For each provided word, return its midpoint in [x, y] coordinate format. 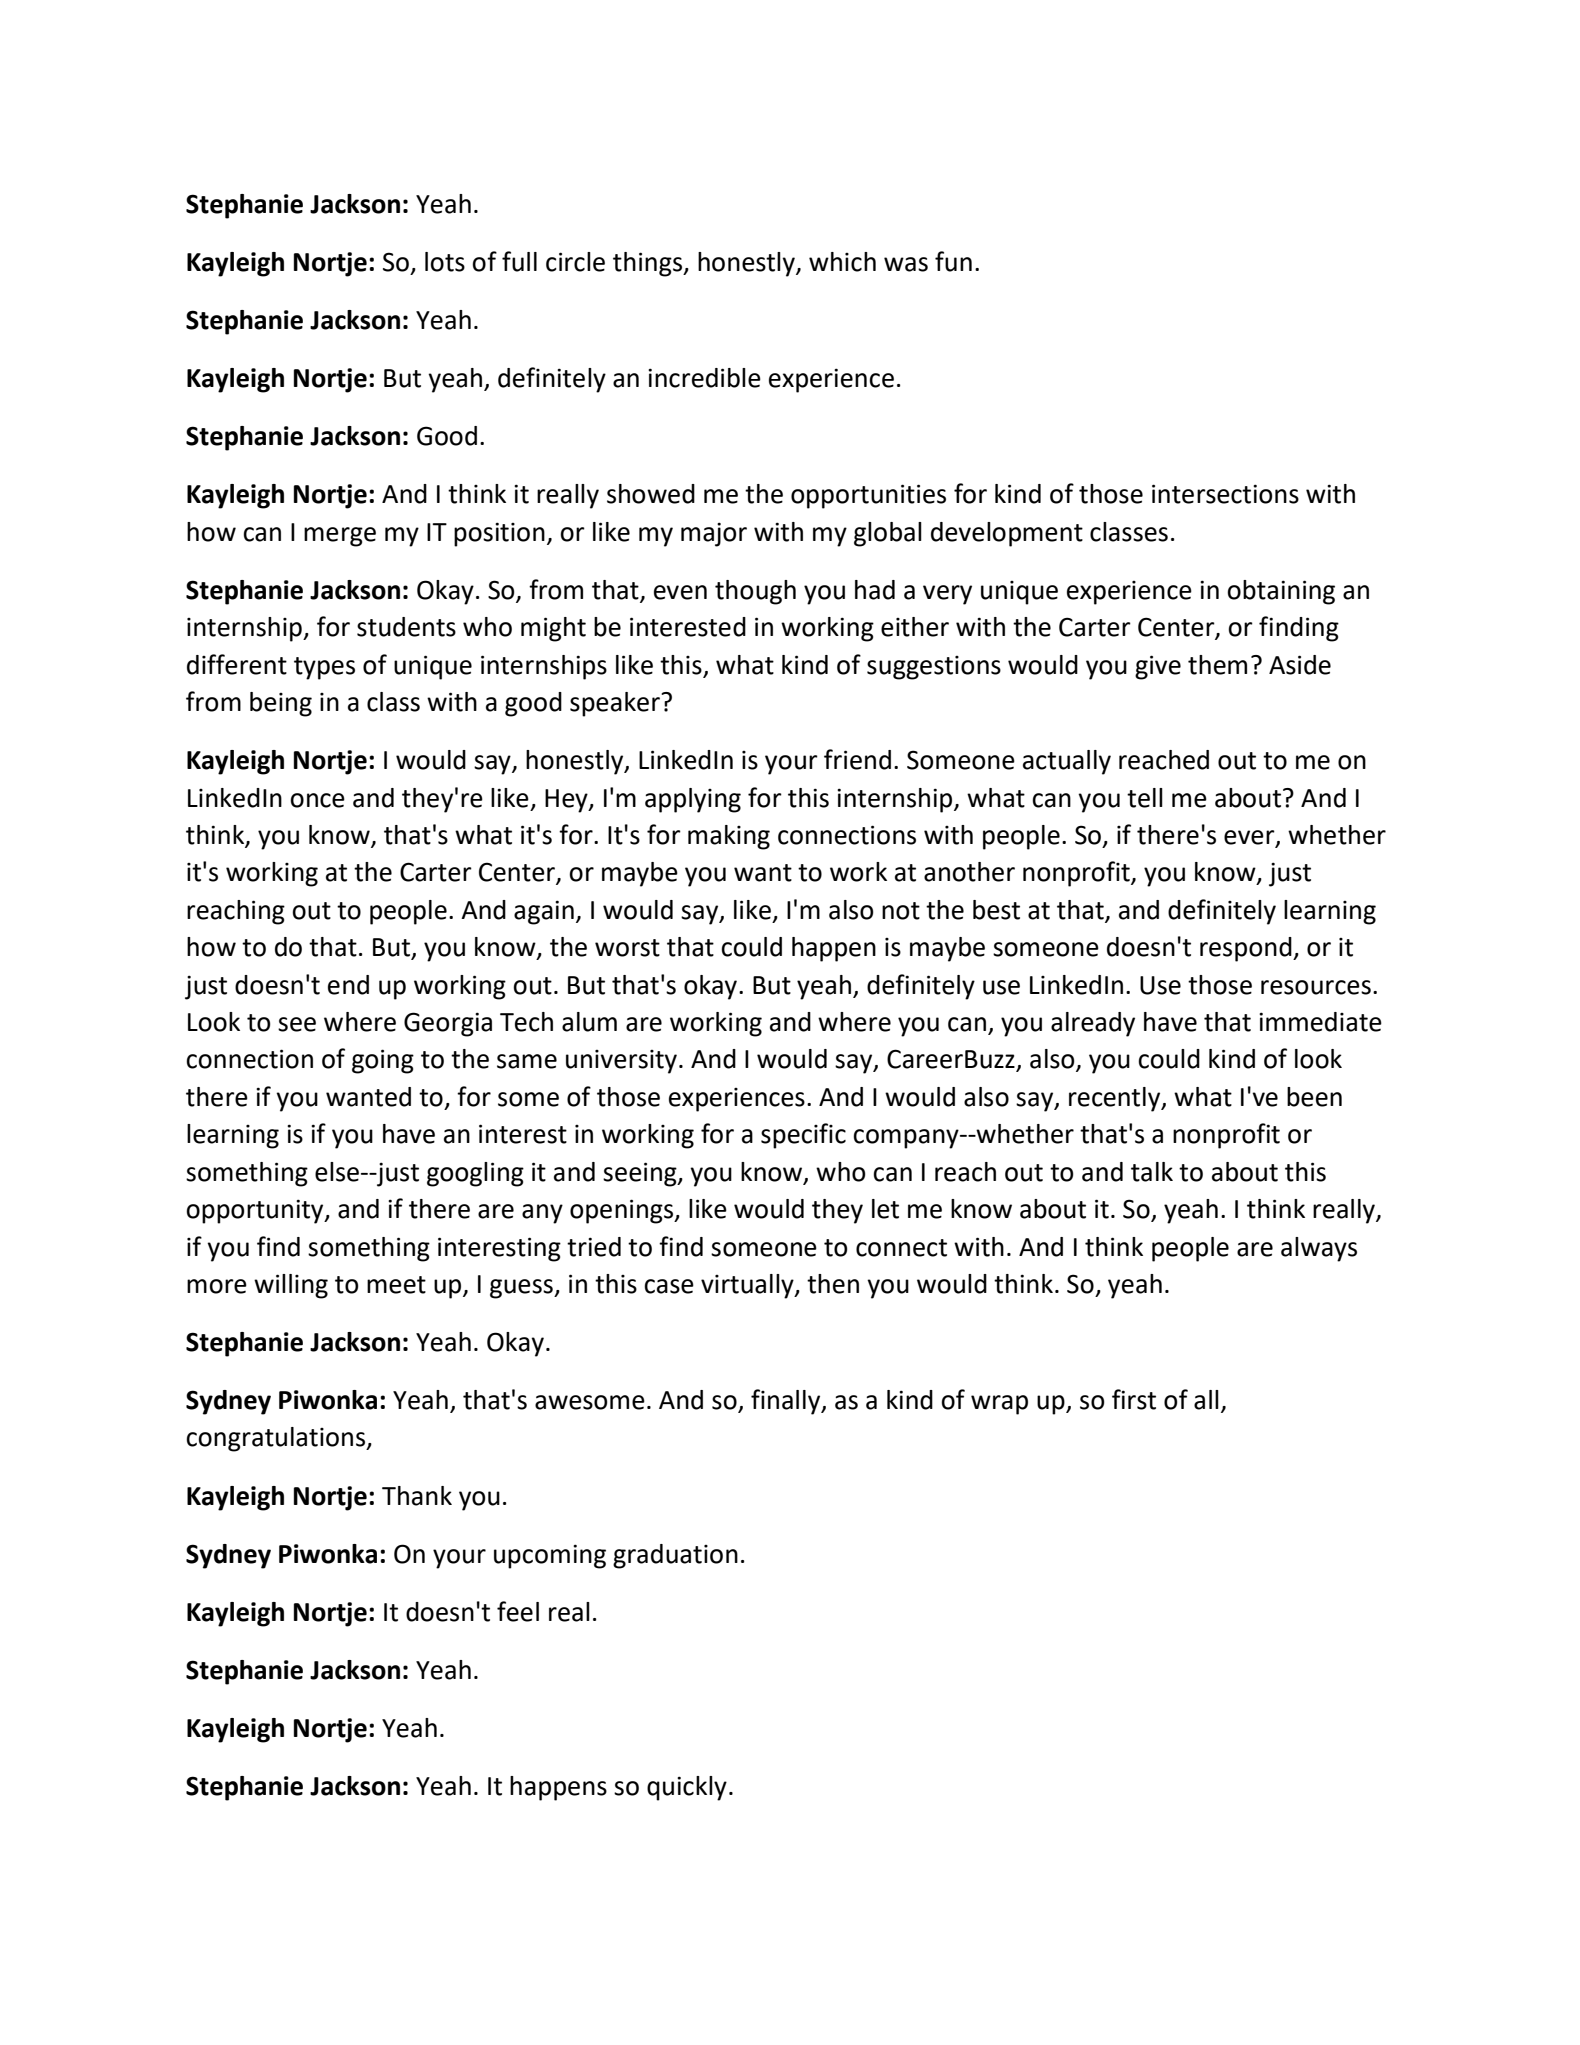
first [1134, 1399]
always [1319, 1249]
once [317, 800]
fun [953, 261]
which [842, 262]
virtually [748, 1286]
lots [445, 262]
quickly [687, 1788]
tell [1145, 798]
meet [396, 1285]
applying [693, 800]
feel [518, 1611]
